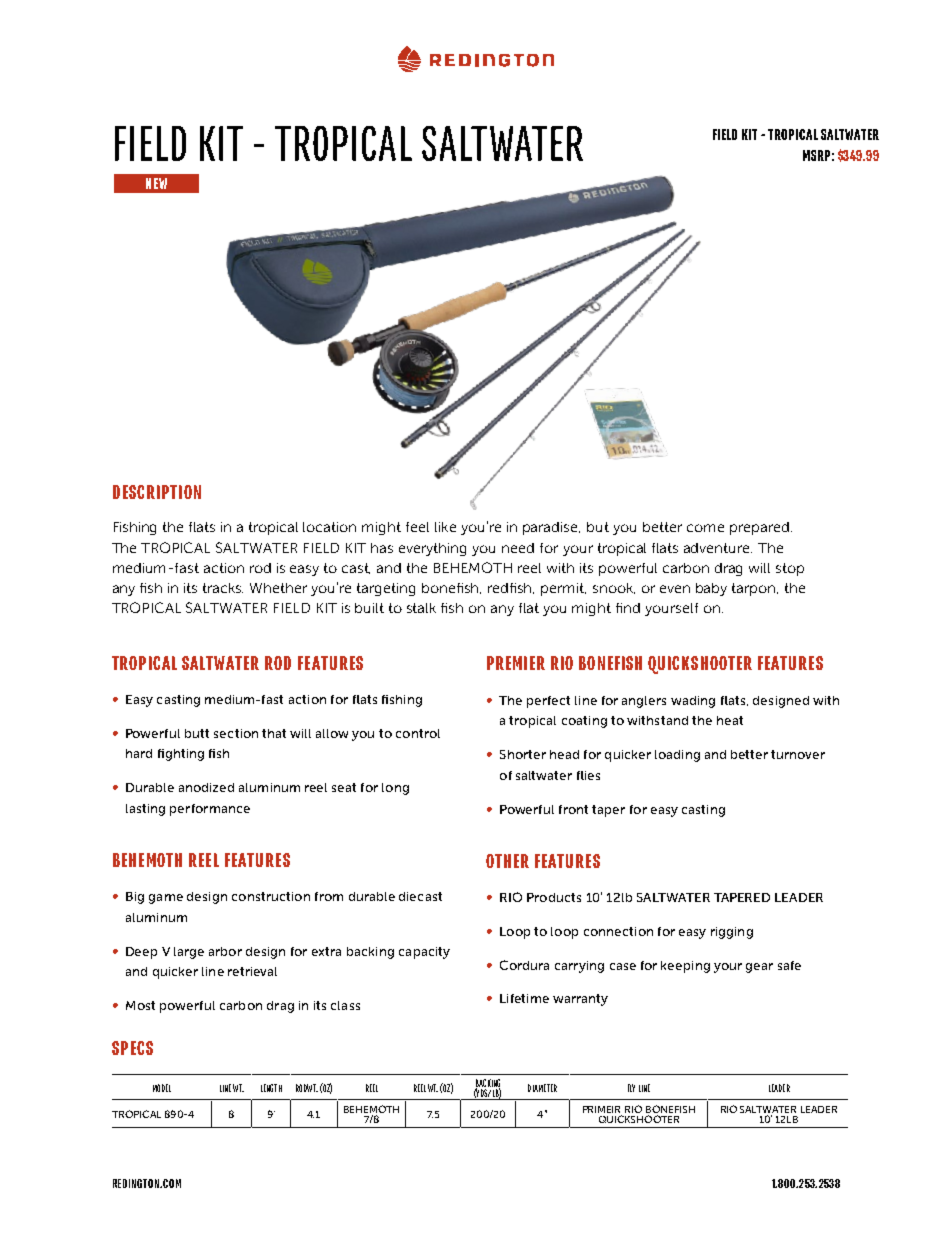 This document has height=1233, width=952. What do you see at coordinates (157, 492) in the document?
I see `DESCRIPTION` at bounding box center [157, 492].
